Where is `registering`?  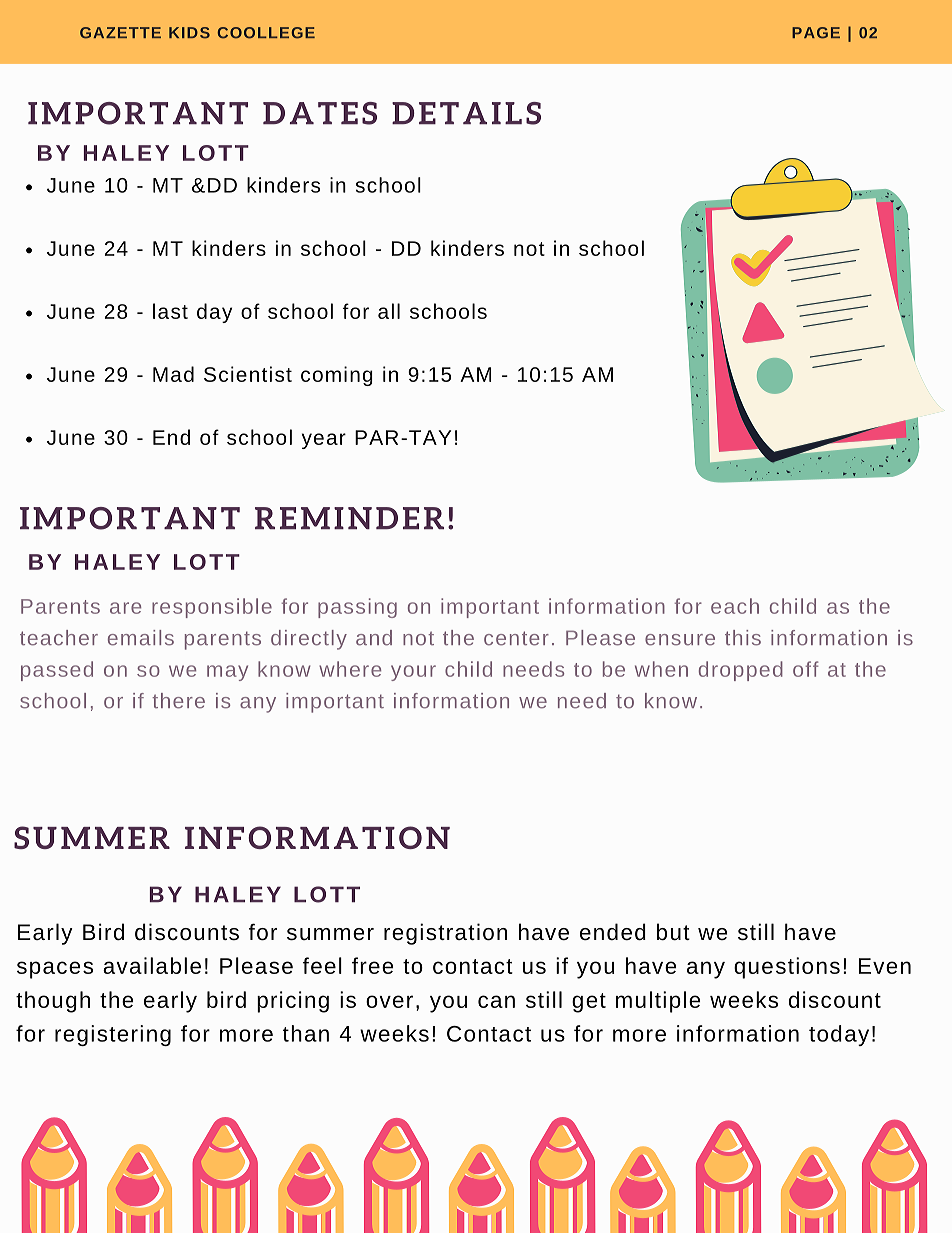
registering is located at coordinates (113, 1035).
